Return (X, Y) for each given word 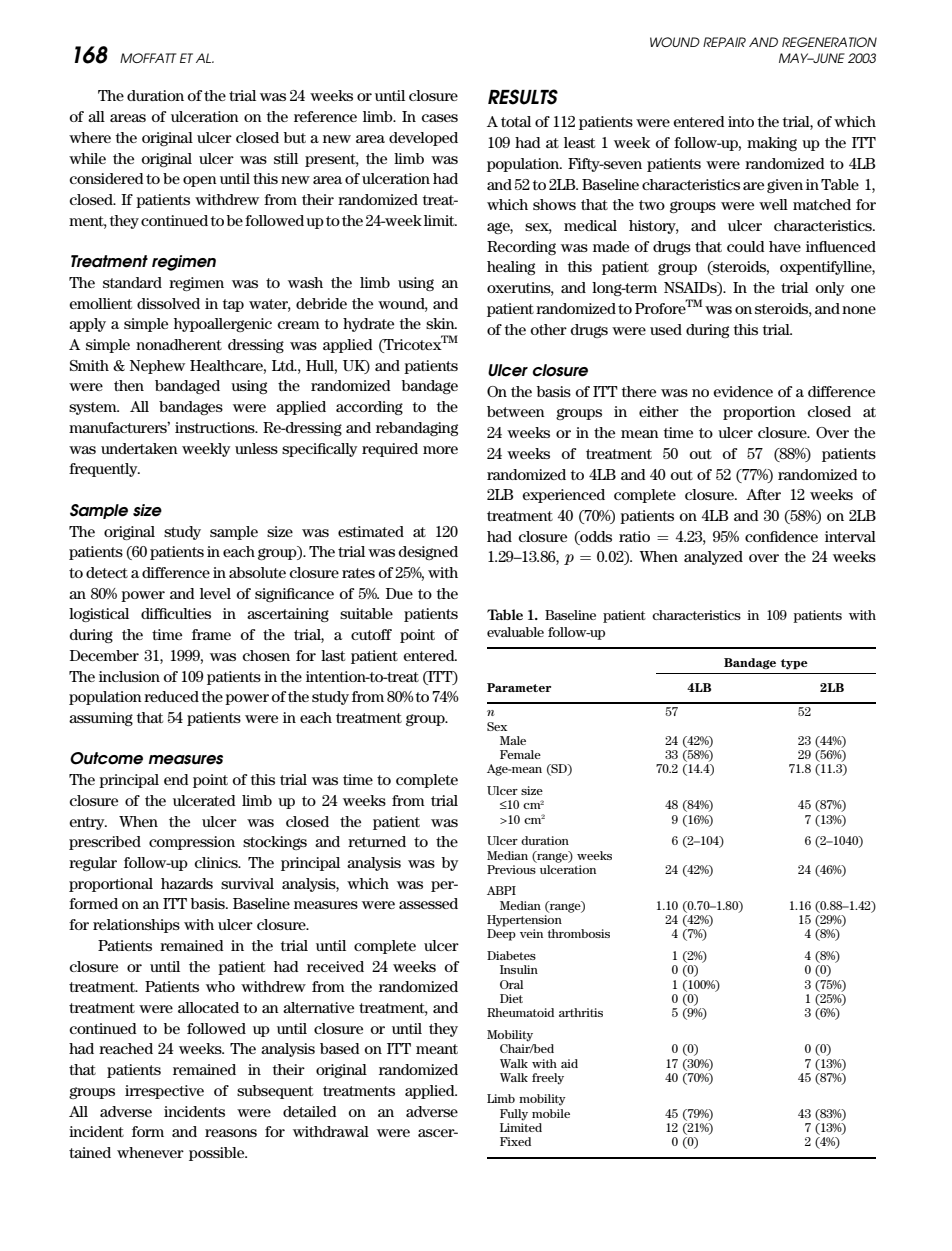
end (176, 779)
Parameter (519, 687)
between (516, 411)
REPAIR (724, 42)
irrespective (164, 1092)
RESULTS (523, 97)
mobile (551, 1113)
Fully (514, 1115)
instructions (216, 427)
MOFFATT (148, 58)
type (794, 664)
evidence (743, 391)
